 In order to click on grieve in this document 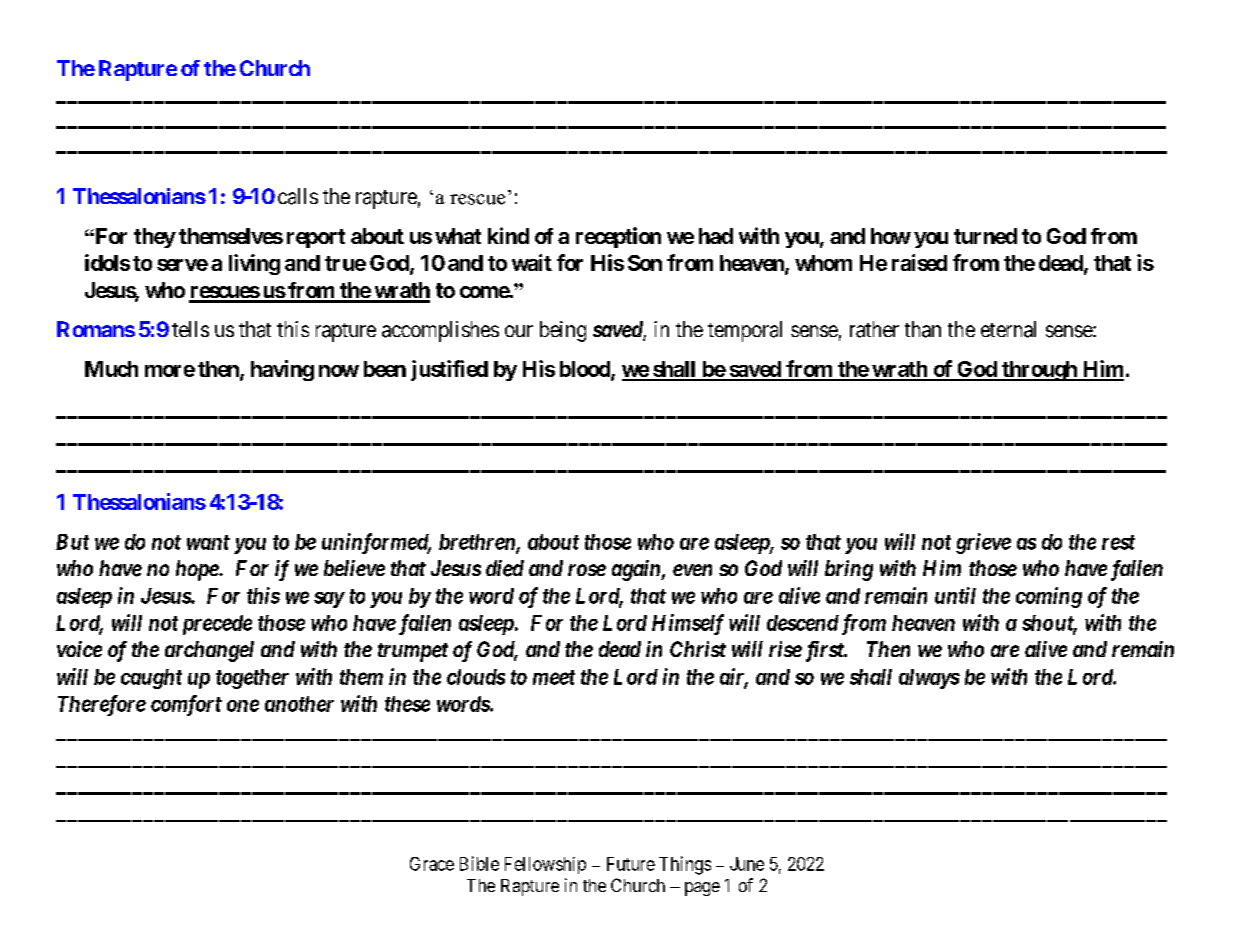, I will do `click(983, 543)`.
